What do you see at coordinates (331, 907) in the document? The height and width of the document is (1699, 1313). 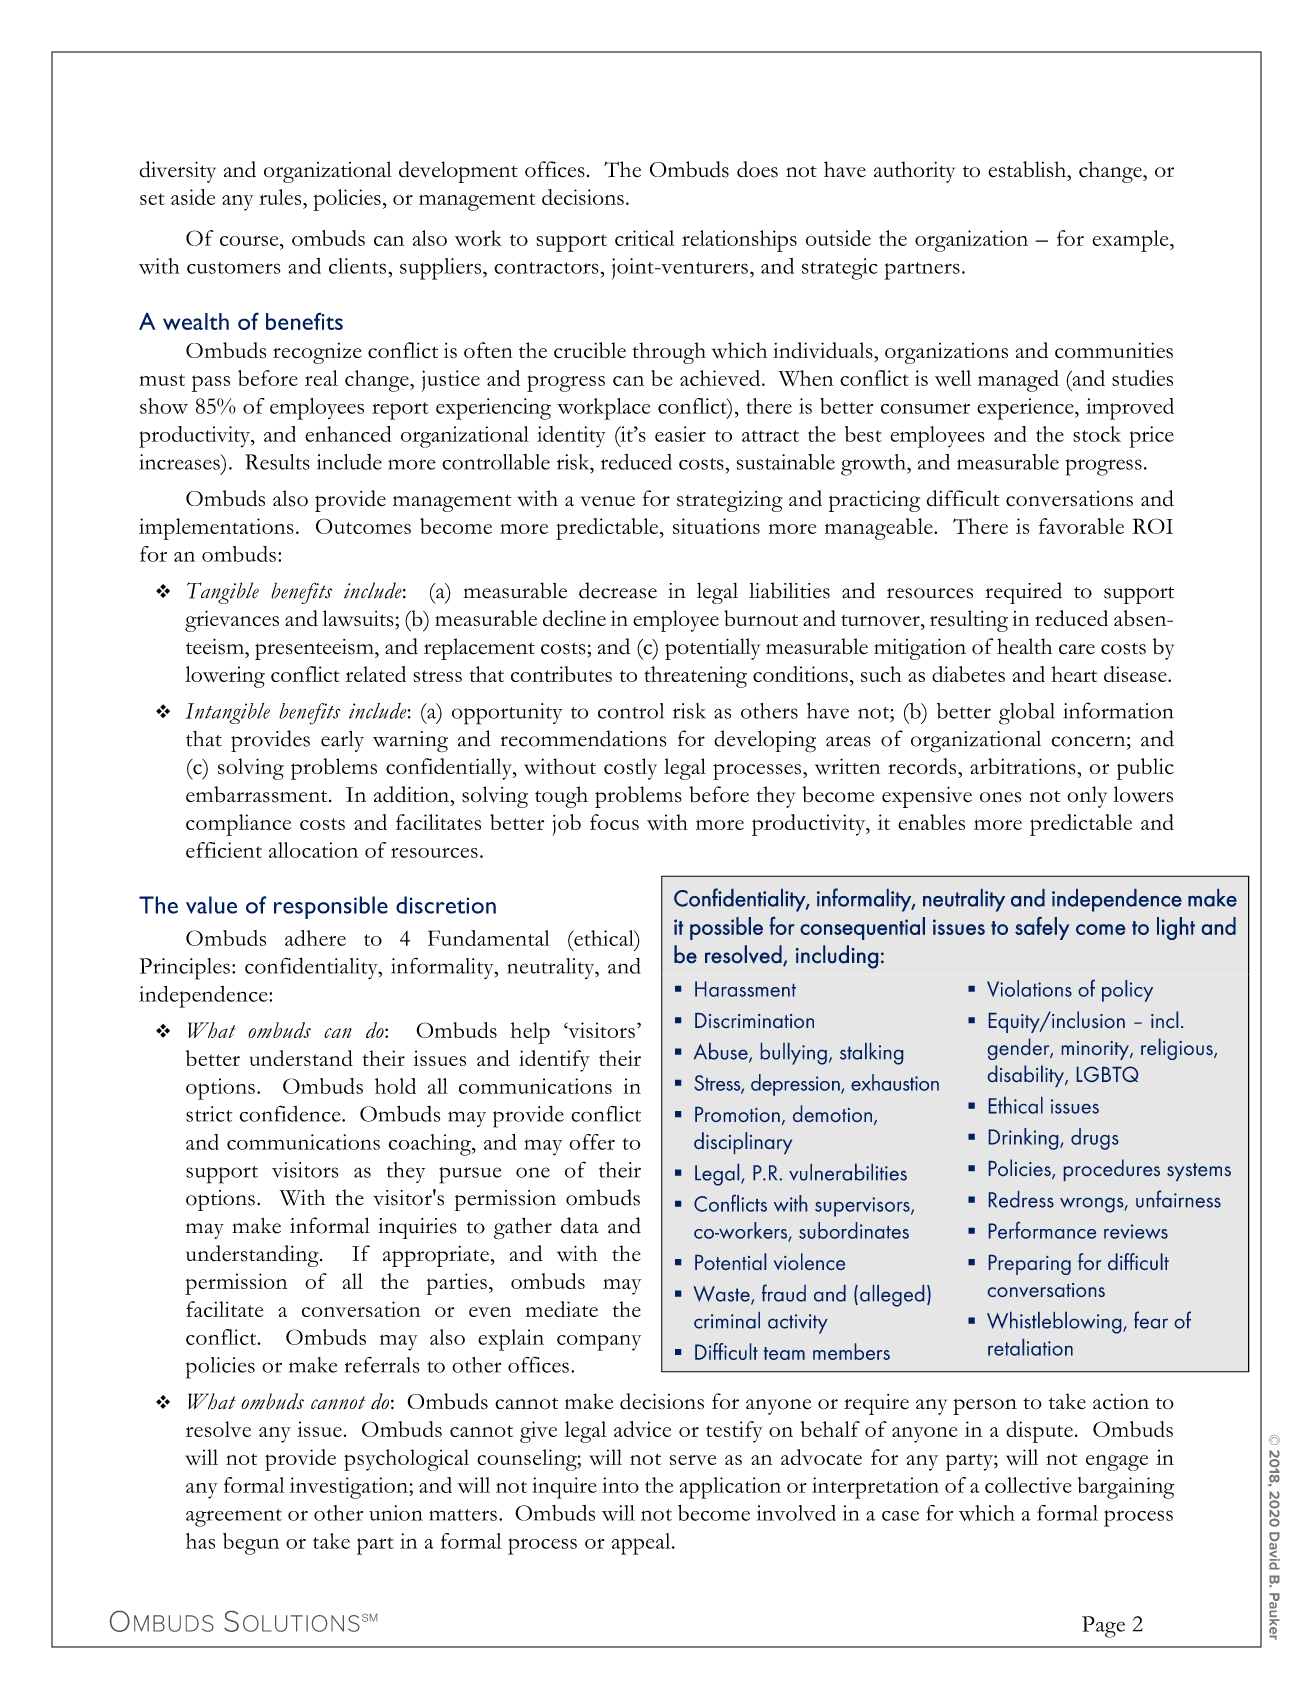 I see `responsible` at bounding box center [331, 907].
